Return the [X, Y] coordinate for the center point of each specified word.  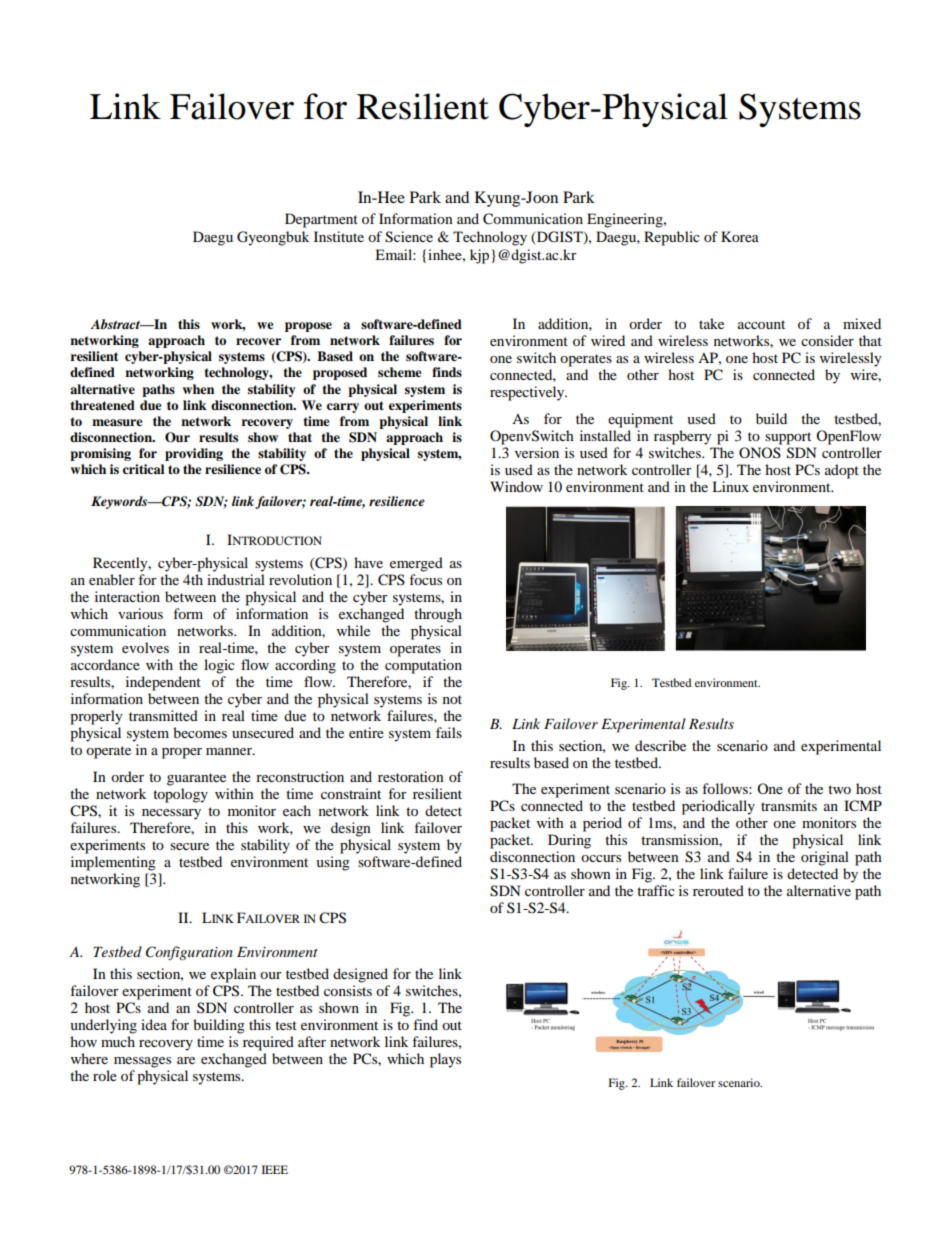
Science [409, 237]
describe [660, 745]
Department [321, 220]
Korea [740, 236]
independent [163, 683]
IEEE [275, 1169]
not [452, 699]
